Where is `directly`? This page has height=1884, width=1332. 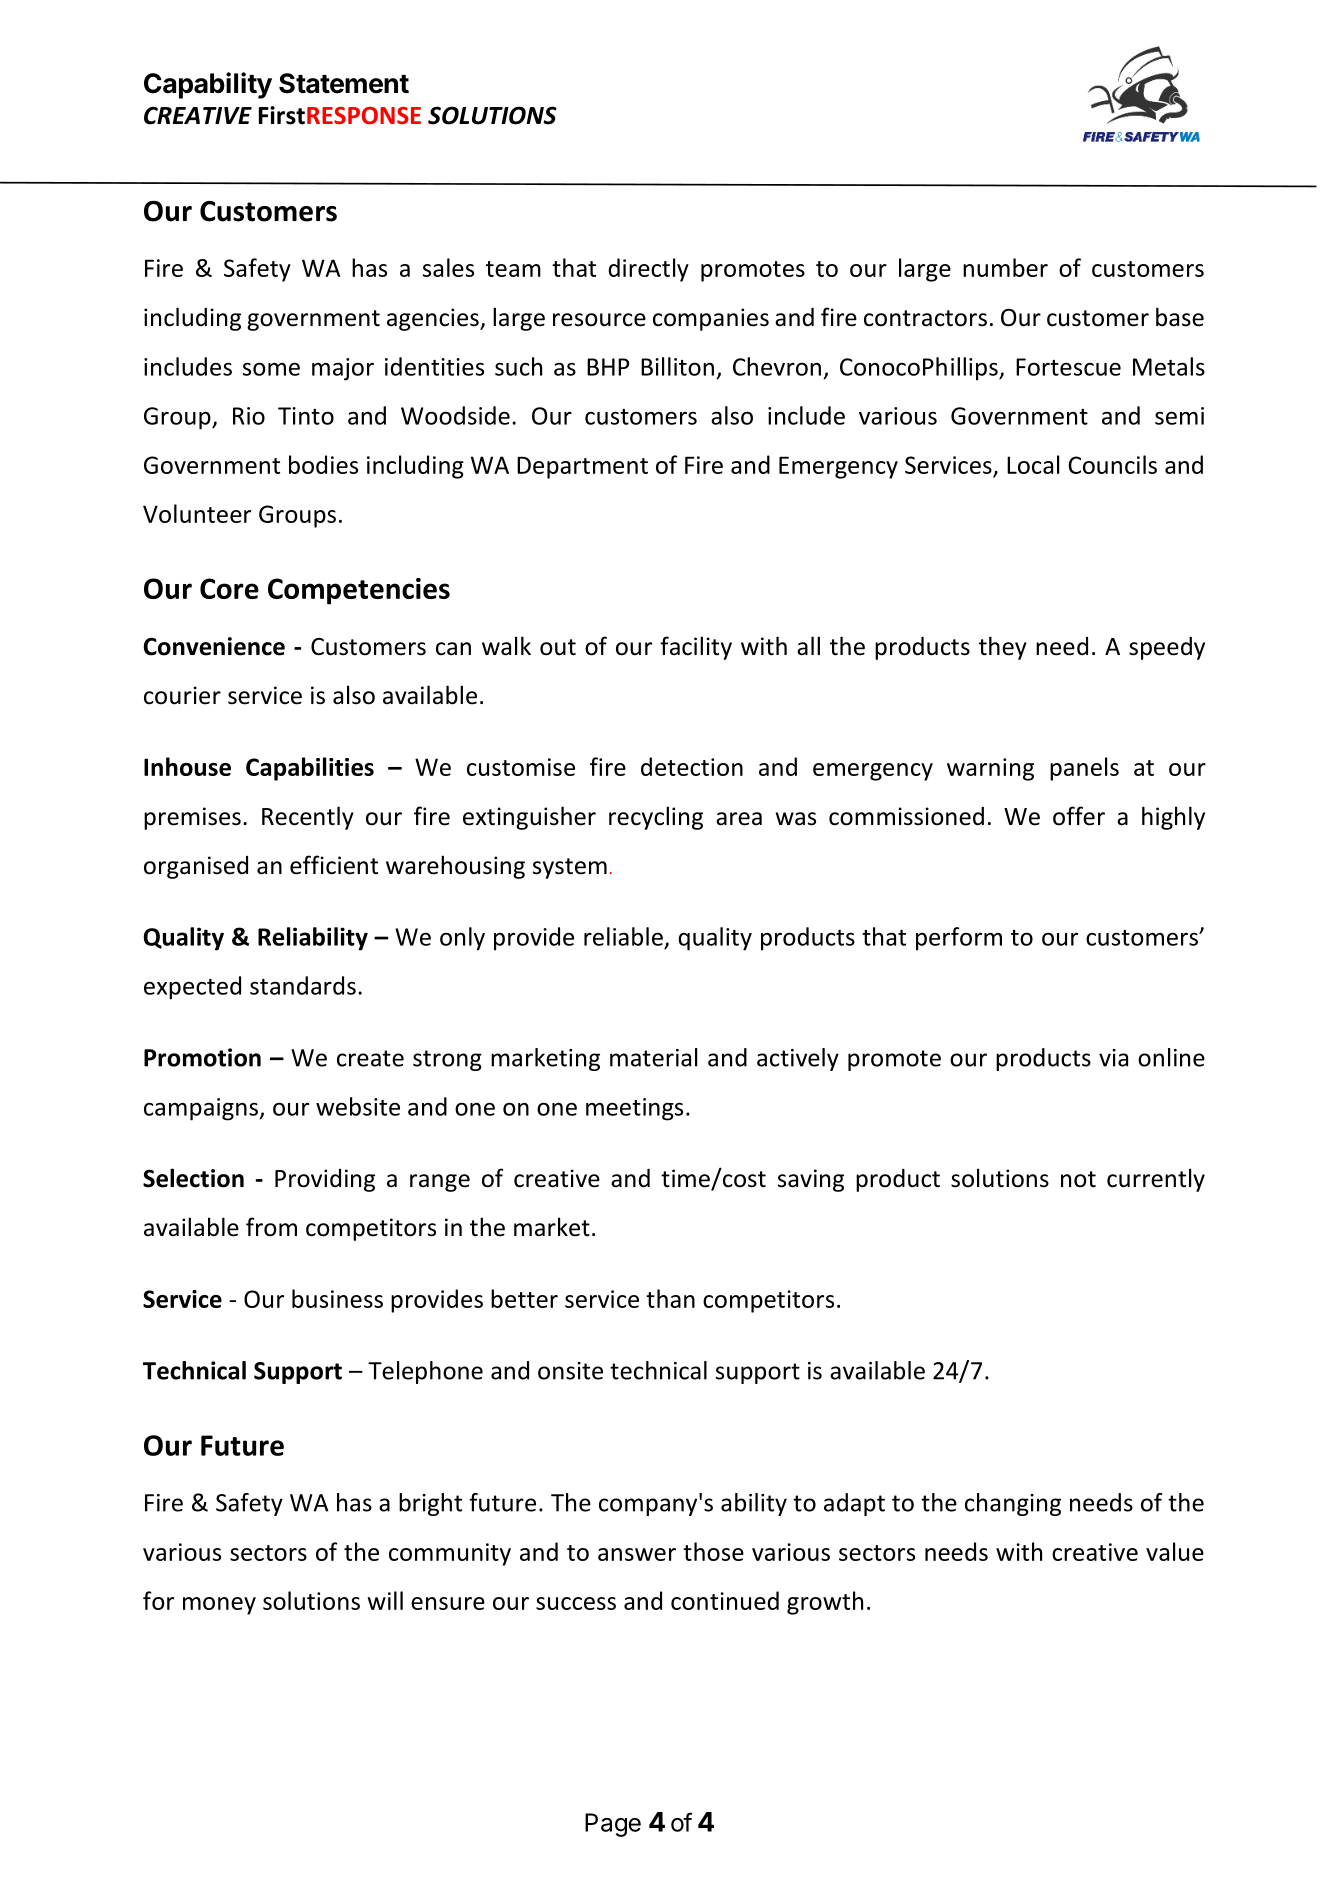 directly is located at coordinates (648, 270).
